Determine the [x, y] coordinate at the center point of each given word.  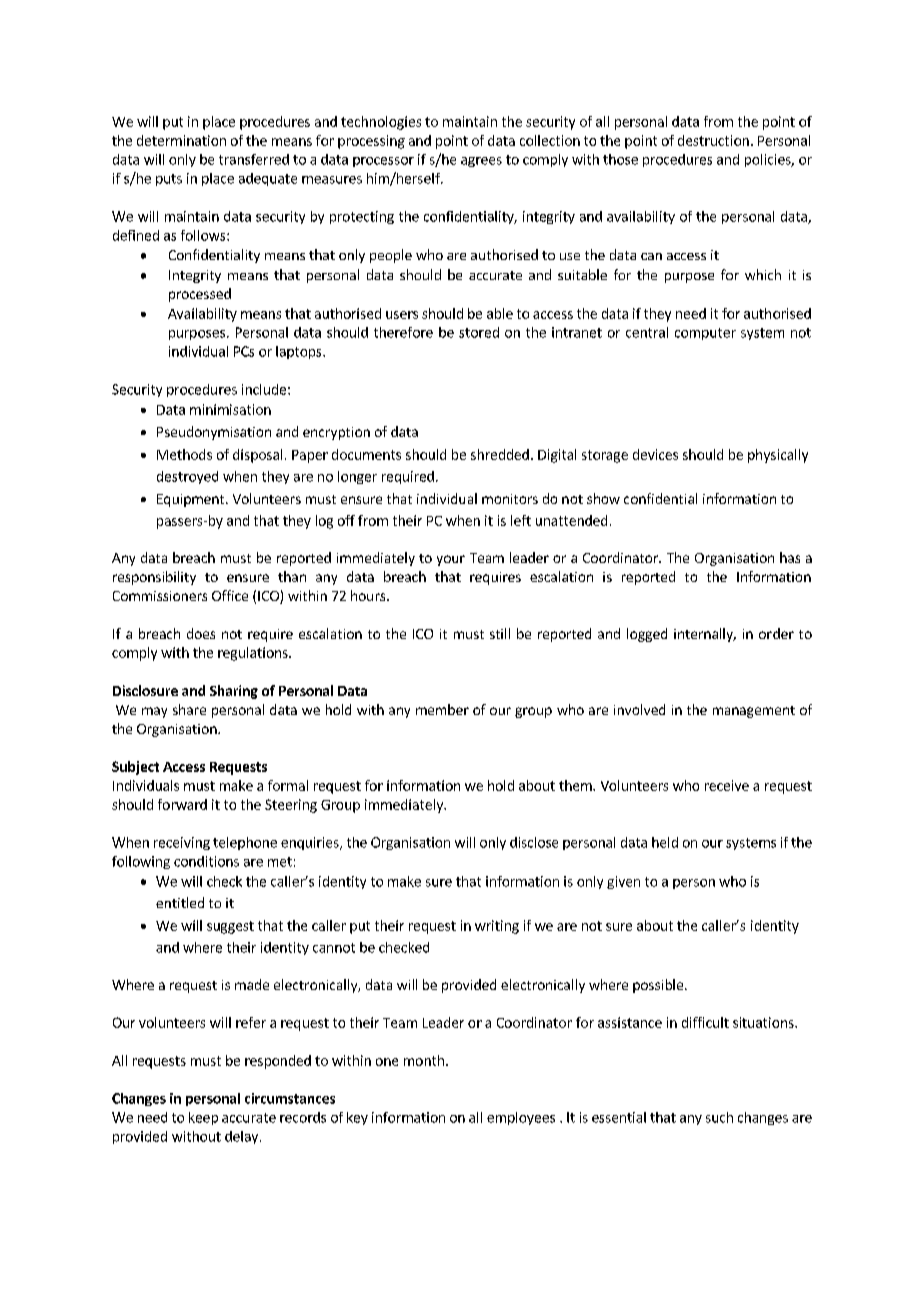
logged [647, 635]
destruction [713, 140]
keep [203, 1118]
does [201, 633]
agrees [481, 162]
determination [181, 140]
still [500, 633]
